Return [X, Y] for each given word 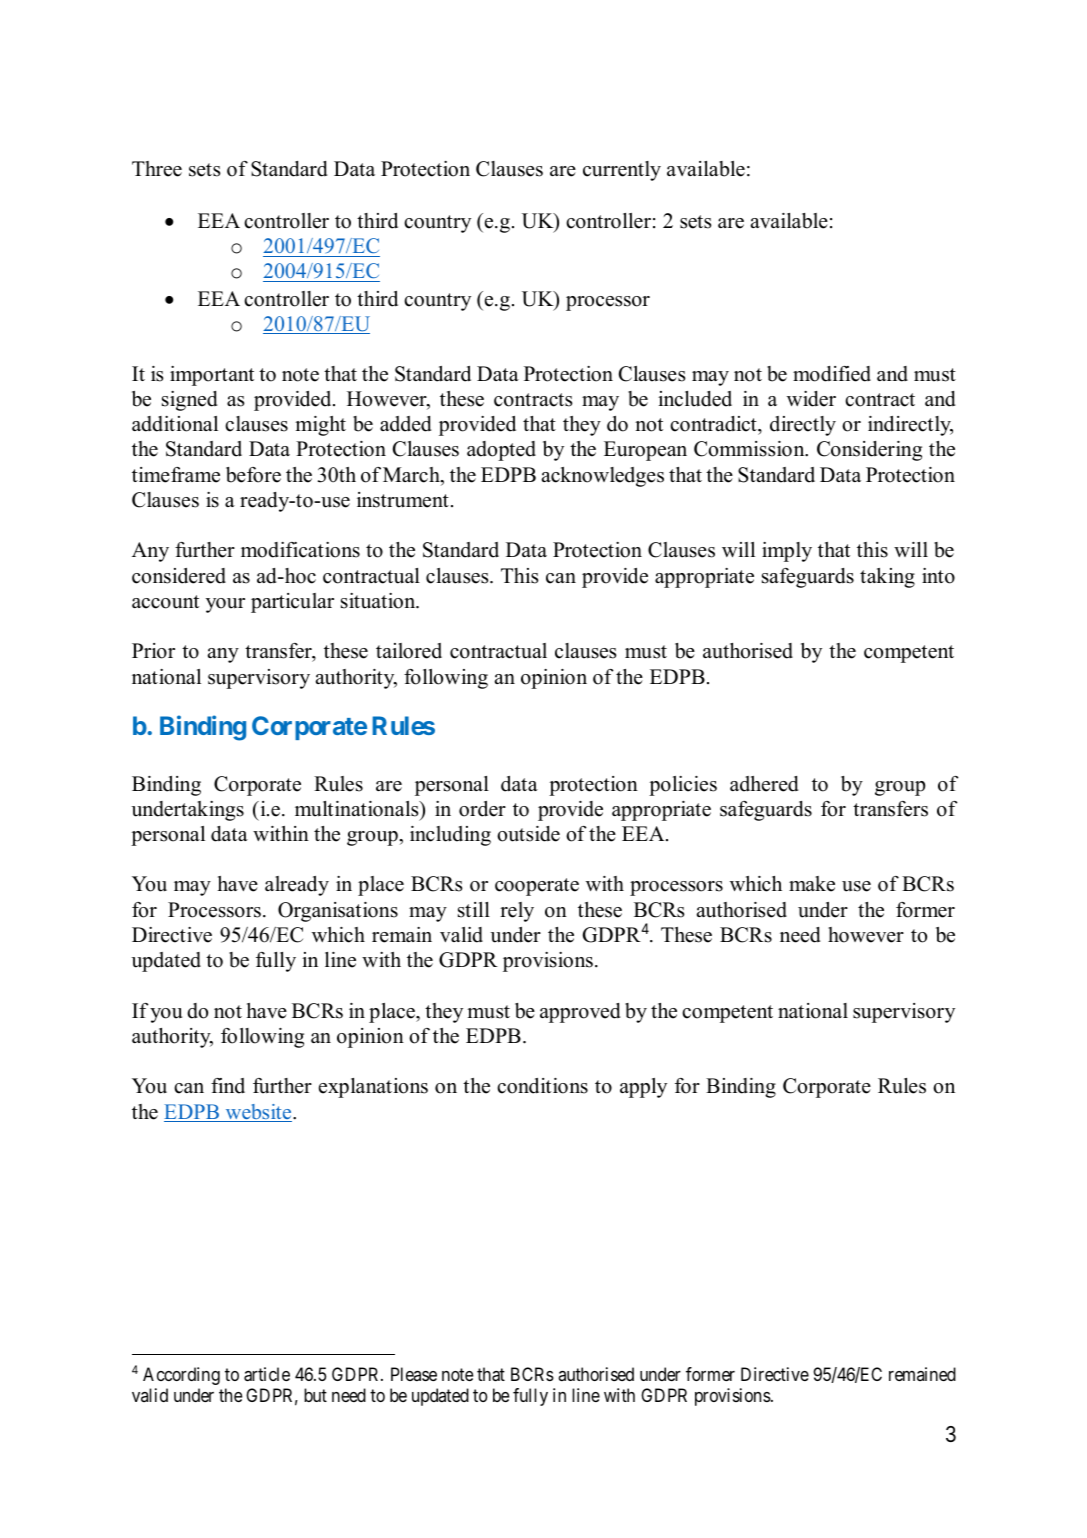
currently [622, 171]
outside [528, 834]
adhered [764, 784]
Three [157, 169]
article [267, 1374]
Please [414, 1374]
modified [832, 374]
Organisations [338, 912]
